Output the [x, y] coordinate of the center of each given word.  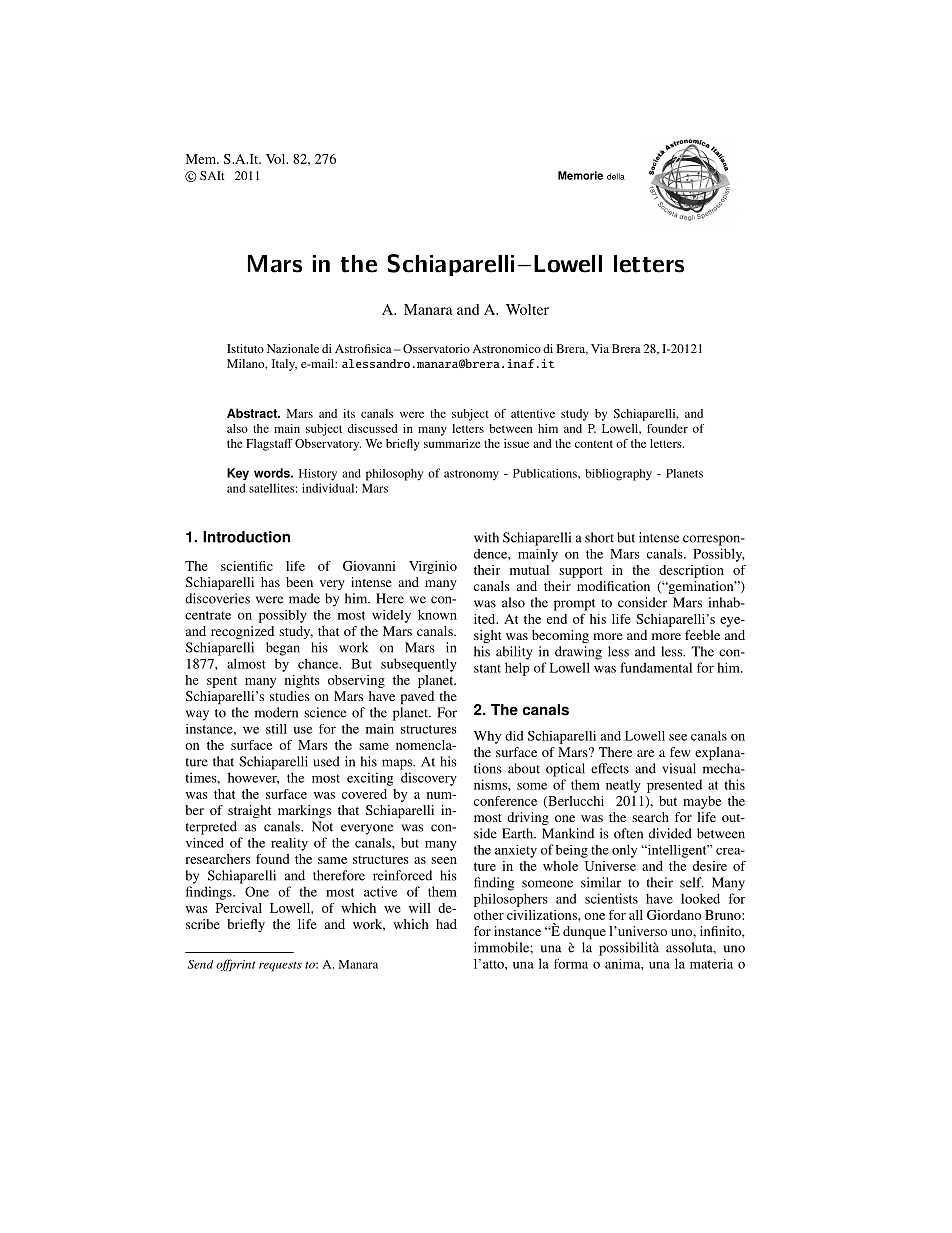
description [691, 571]
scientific [247, 566]
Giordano [674, 915]
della [616, 176]
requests [280, 966]
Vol [277, 159]
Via [600, 348]
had [446, 924]
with [486, 537]
